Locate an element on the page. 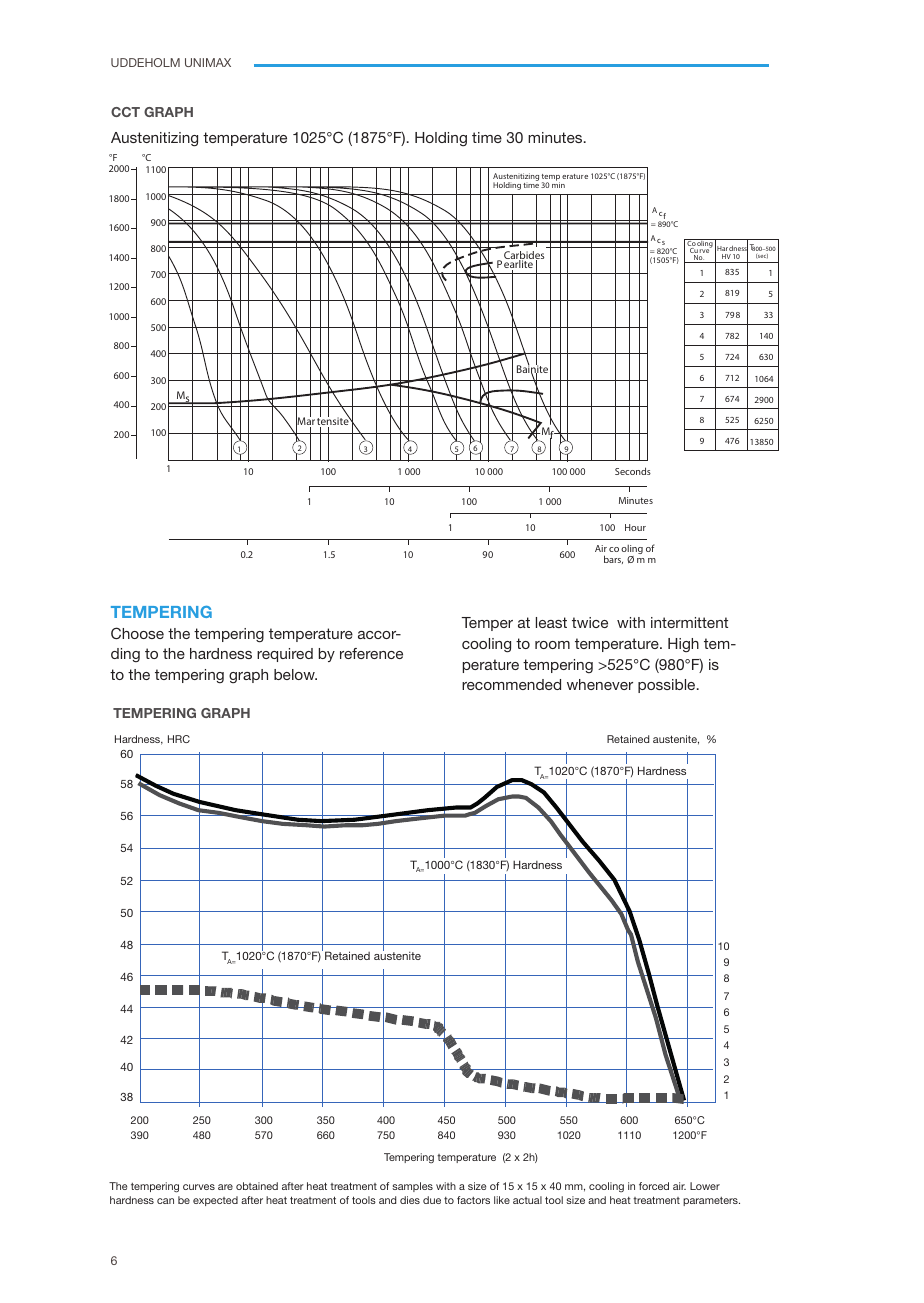  CCT is located at coordinates (125, 112).
